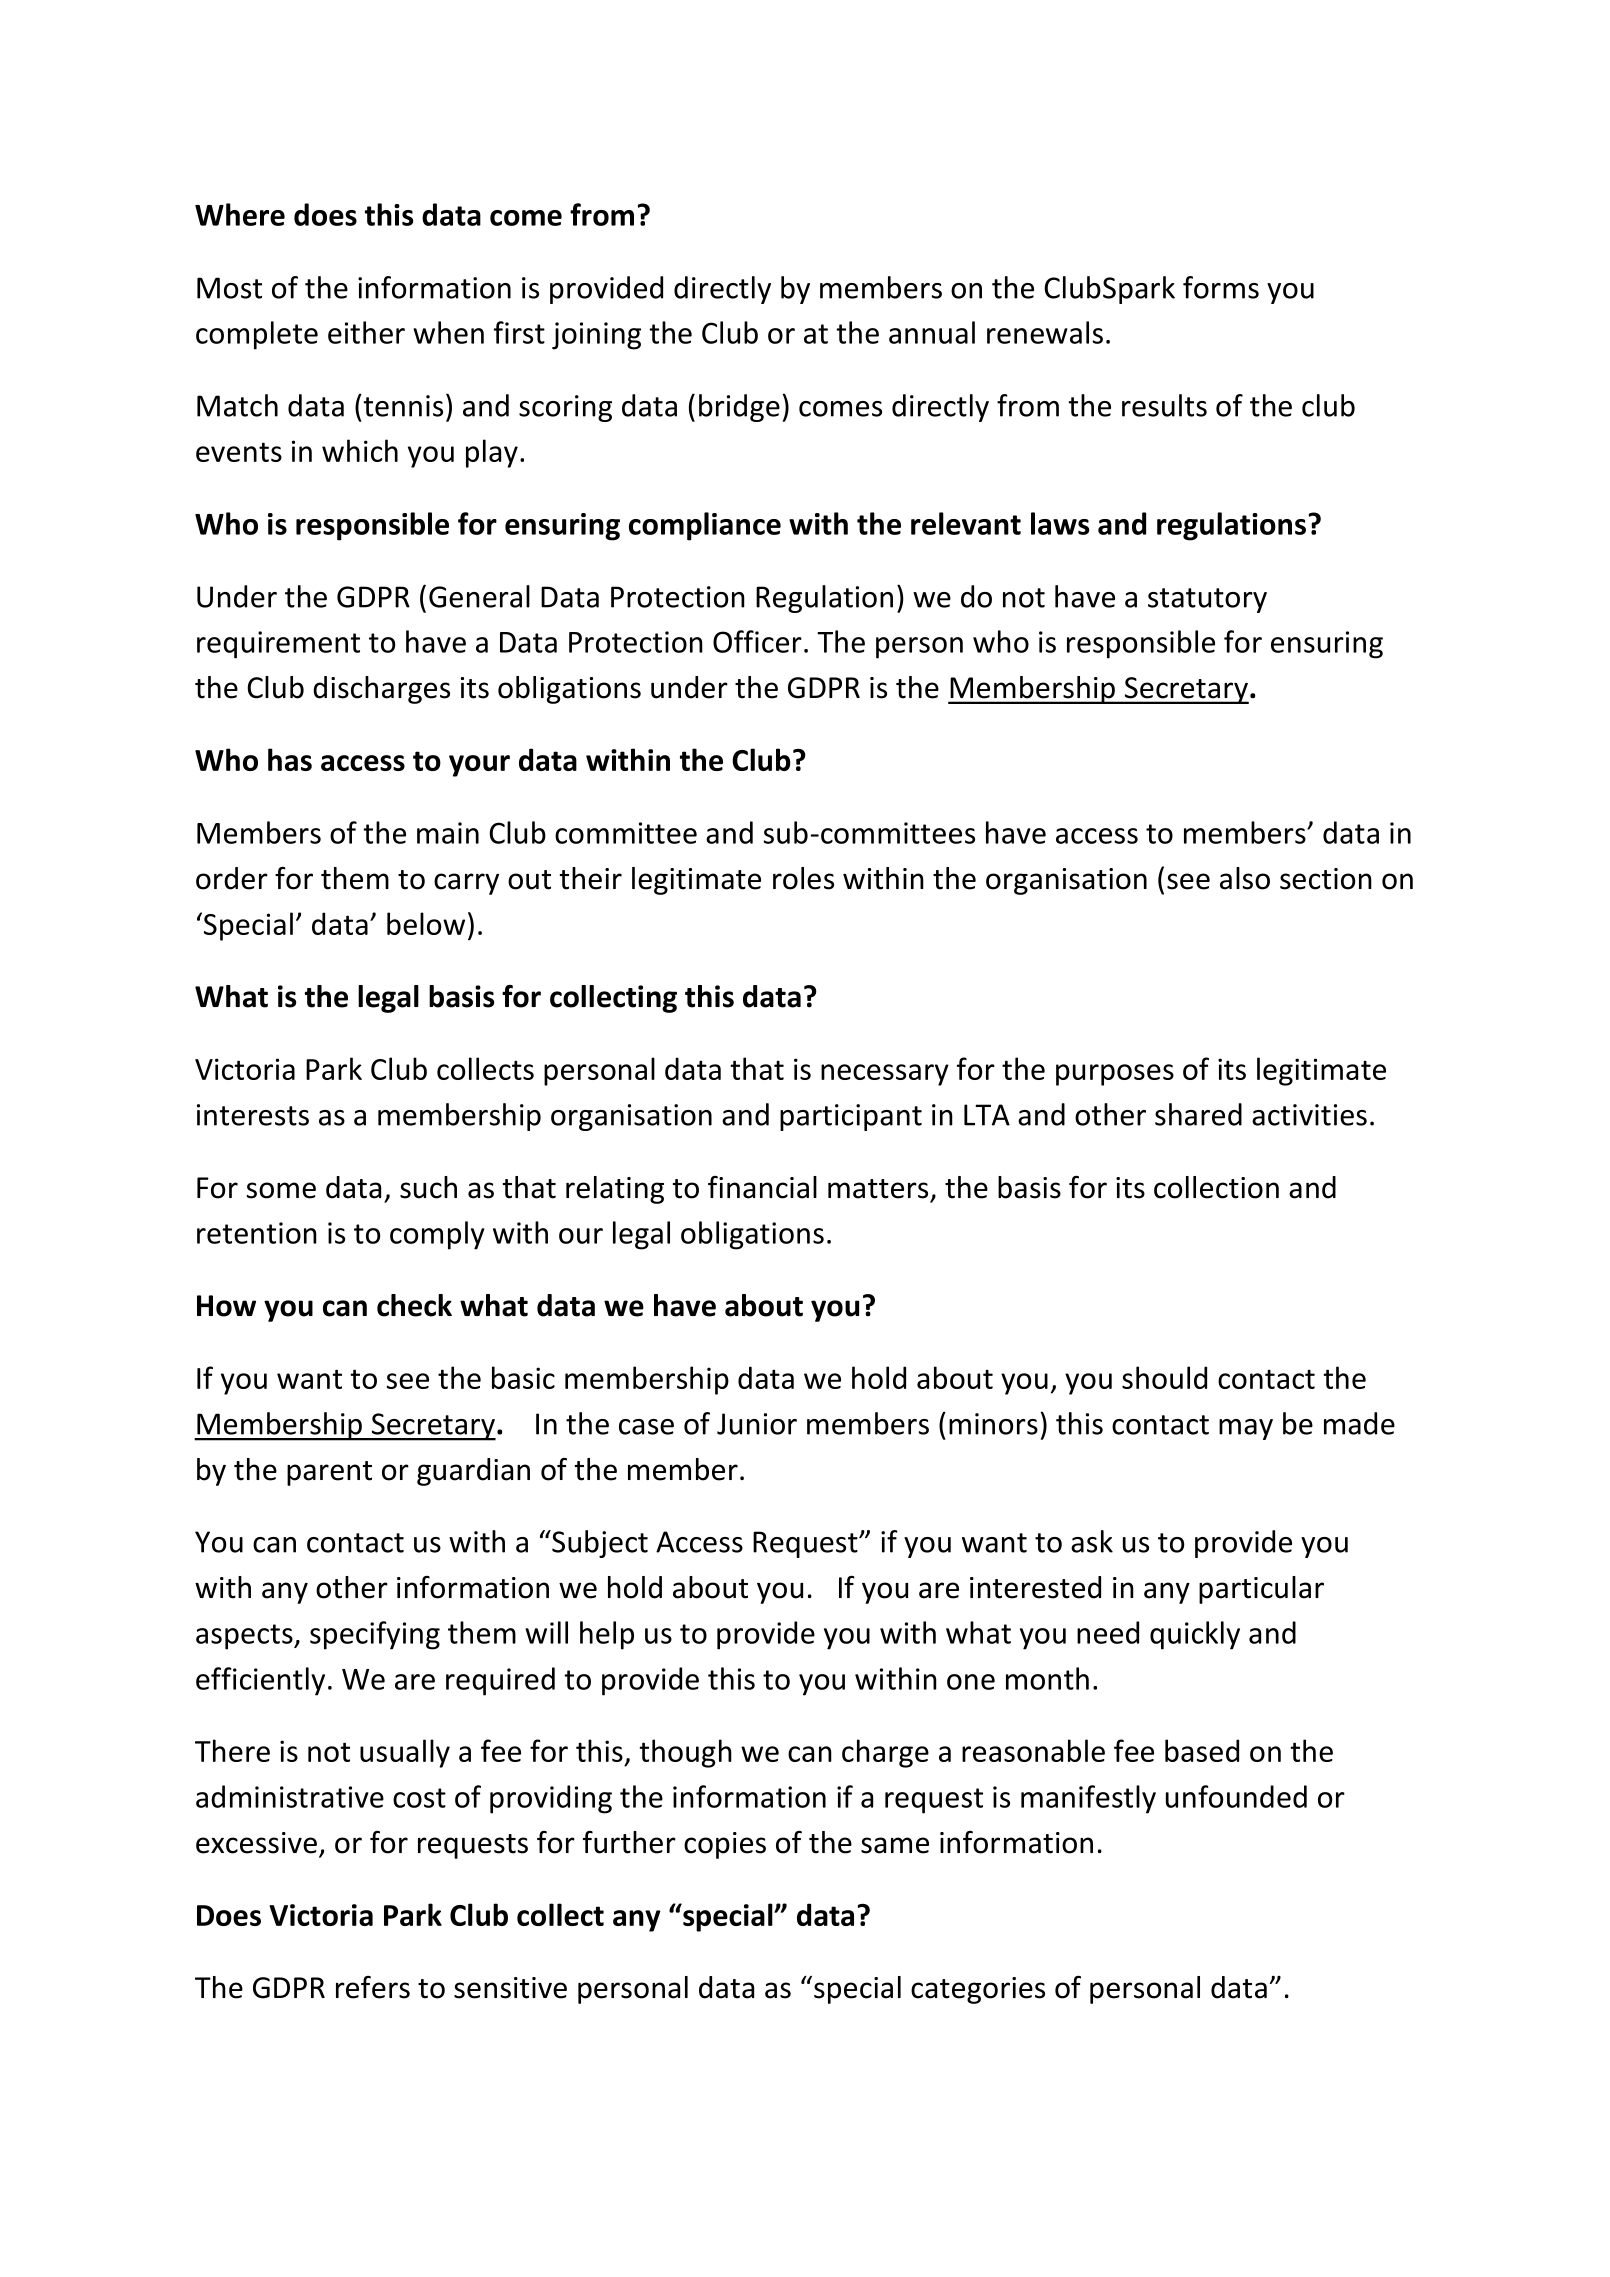 This image has height=2277, width=1610. I want to click on requirement, so click(278, 645).
